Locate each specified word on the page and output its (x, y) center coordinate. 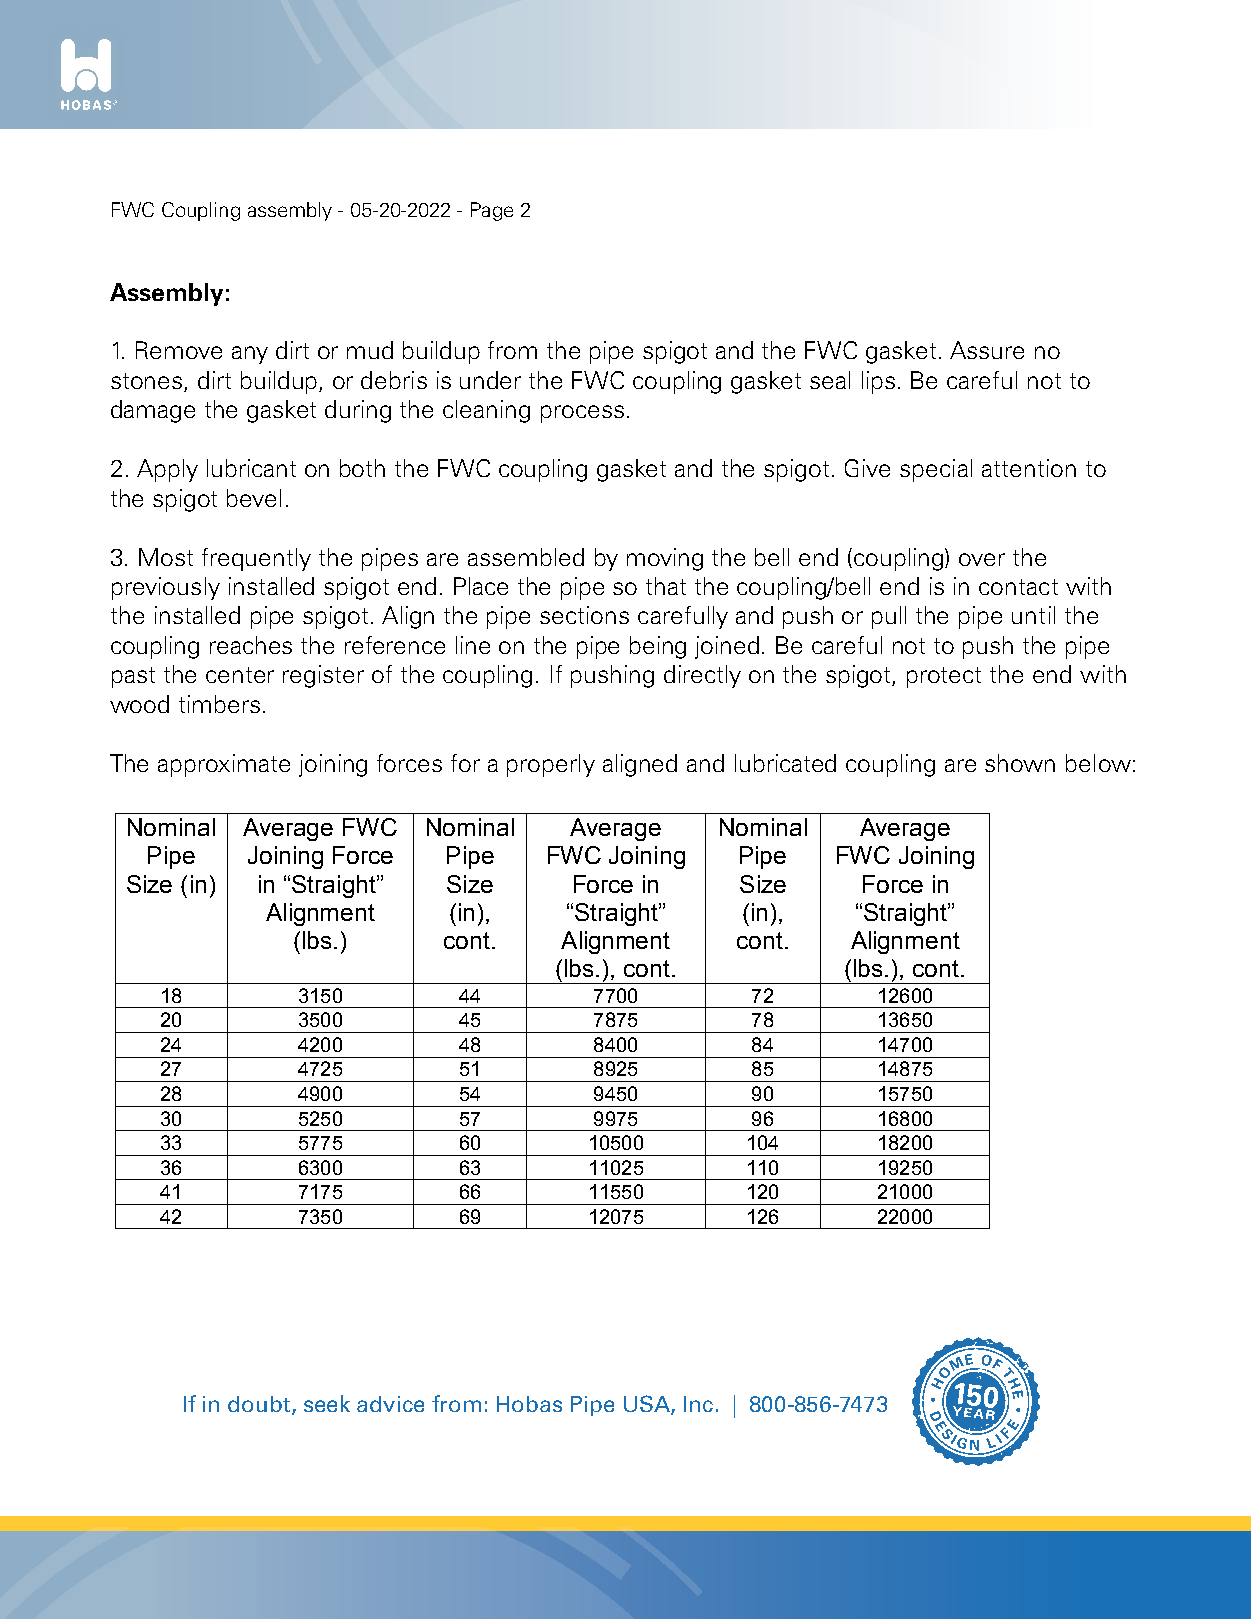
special (936, 470)
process (582, 414)
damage (153, 411)
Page (492, 211)
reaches (251, 645)
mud (370, 350)
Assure (987, 350)
